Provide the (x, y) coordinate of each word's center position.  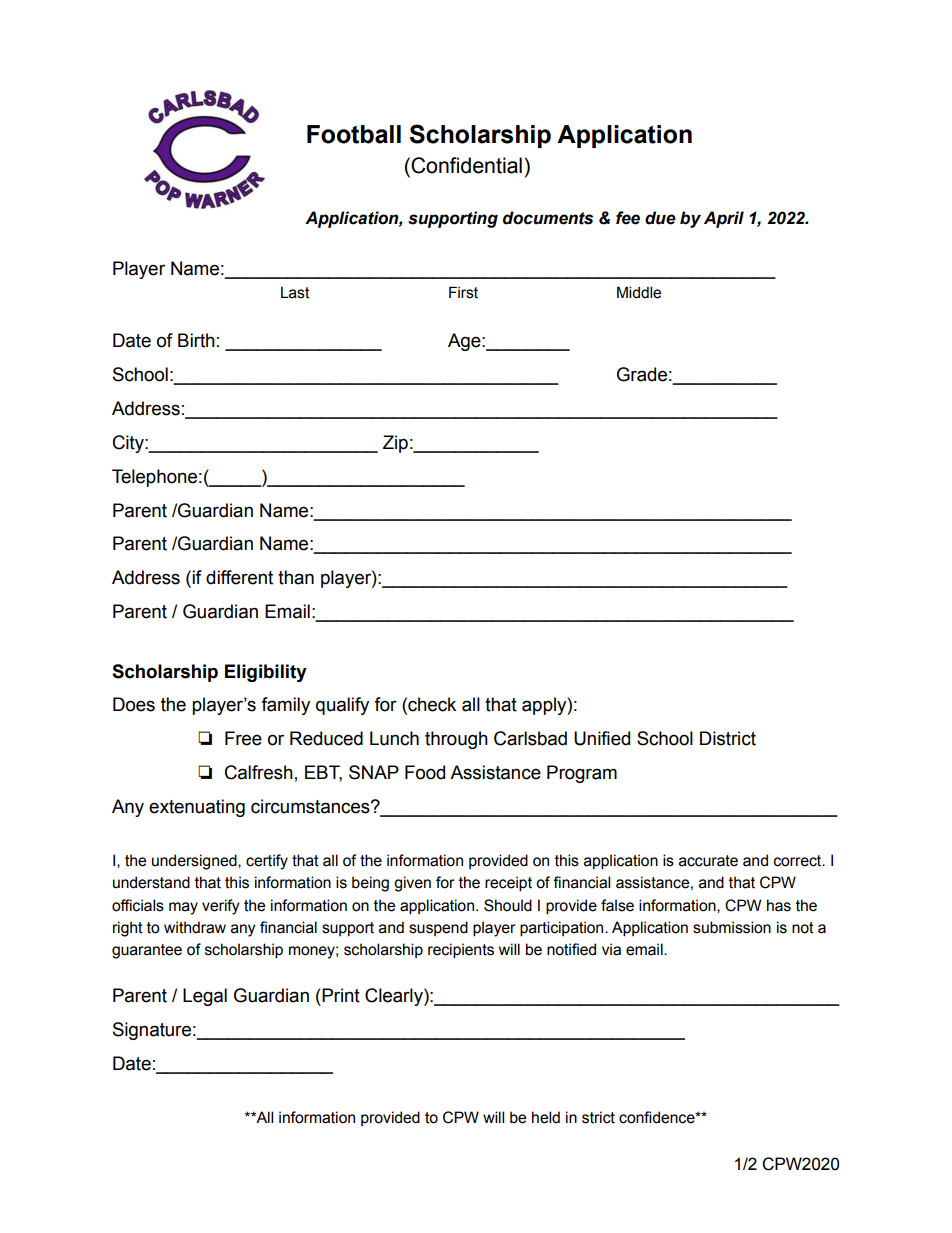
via (611, 949)
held (546, 1117)
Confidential (466, 165)
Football (354, 134)
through (456, 740)
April (724, 219)
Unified (602, 738)
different (239, 577)
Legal (205, 997)
